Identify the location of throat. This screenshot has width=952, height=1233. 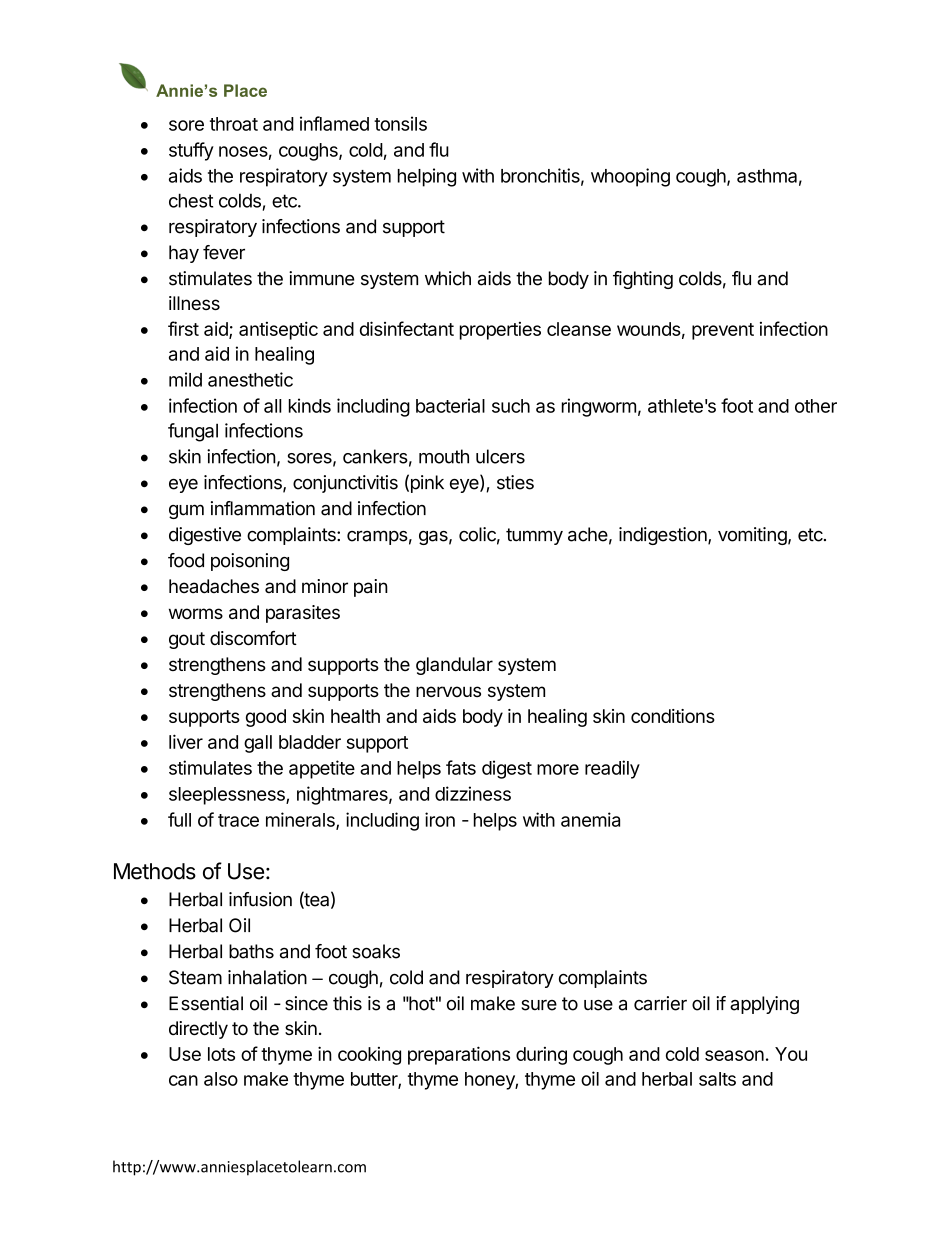
(234, 124).
